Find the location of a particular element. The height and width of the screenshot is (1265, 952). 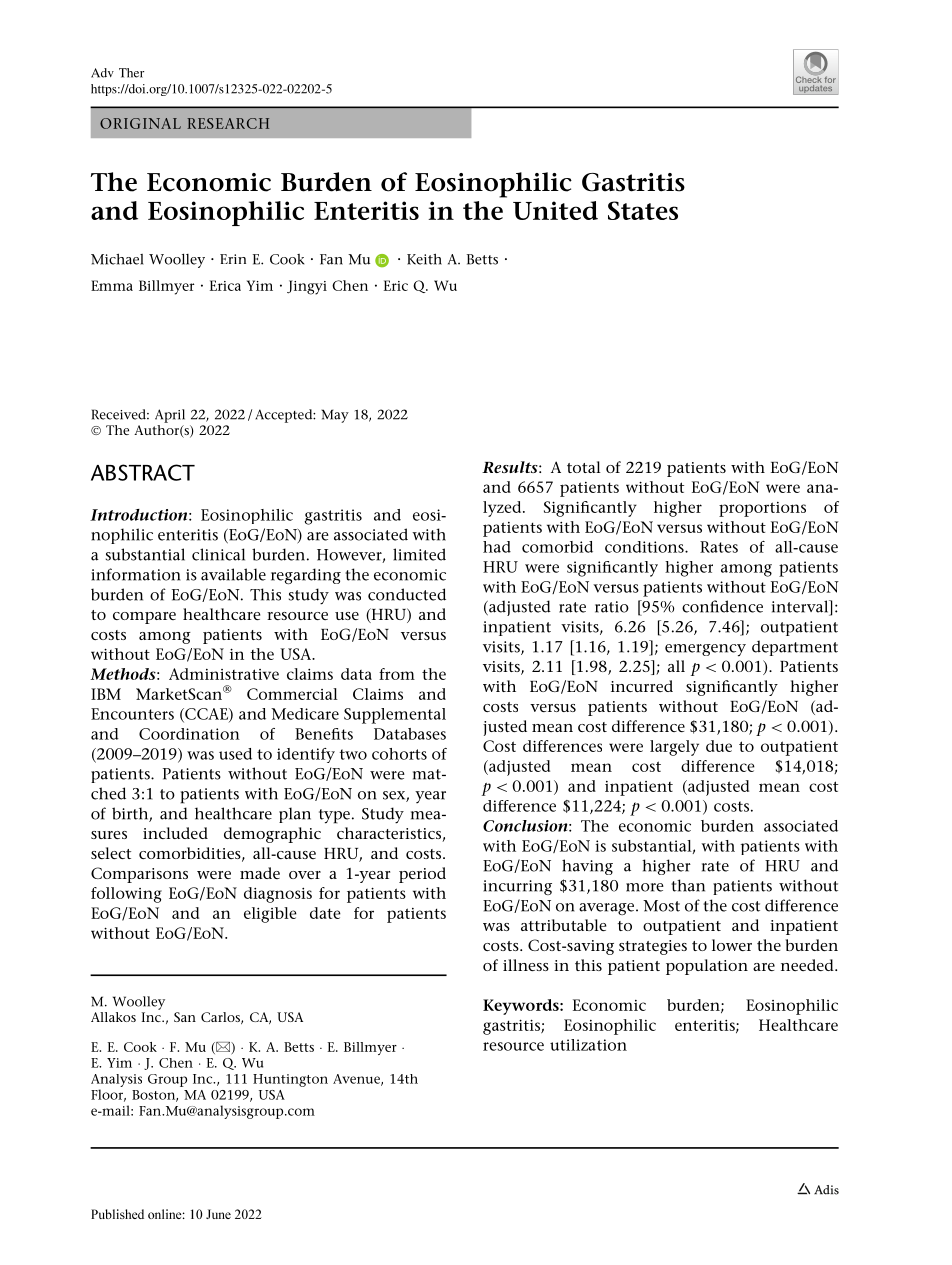

May is located at coordinates (335, 416).
